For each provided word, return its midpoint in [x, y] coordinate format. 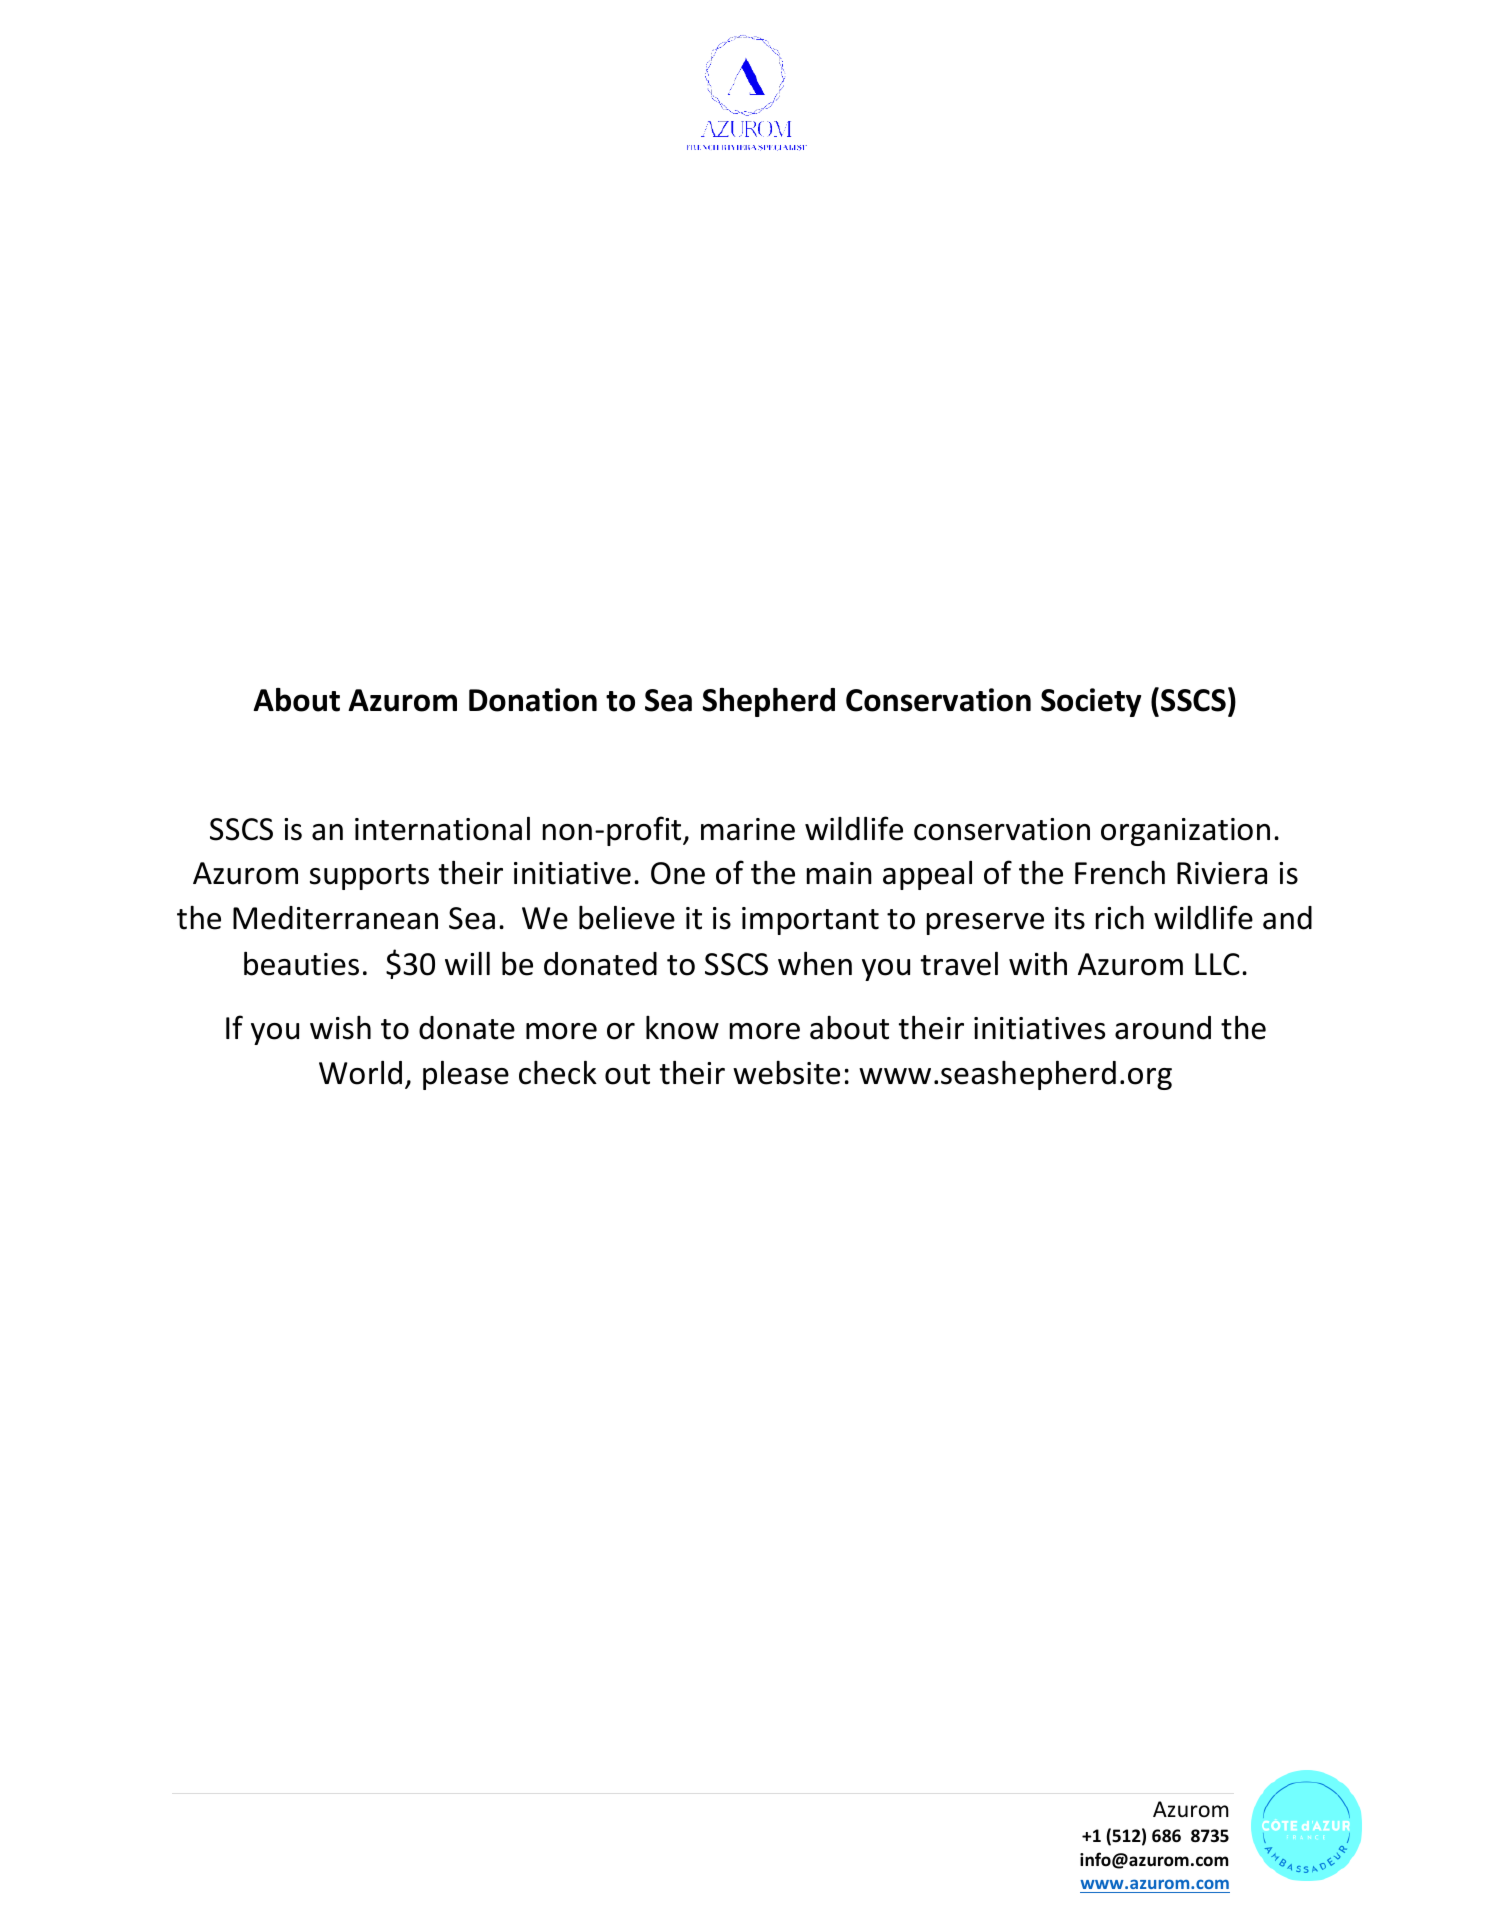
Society [1091, 702]
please [466, 1075]
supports [369, 877]
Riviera [1222, 873]
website [786, 1073]
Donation [533, 700]
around [1163, 1028]
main [839, 873]
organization [1185, 832]
